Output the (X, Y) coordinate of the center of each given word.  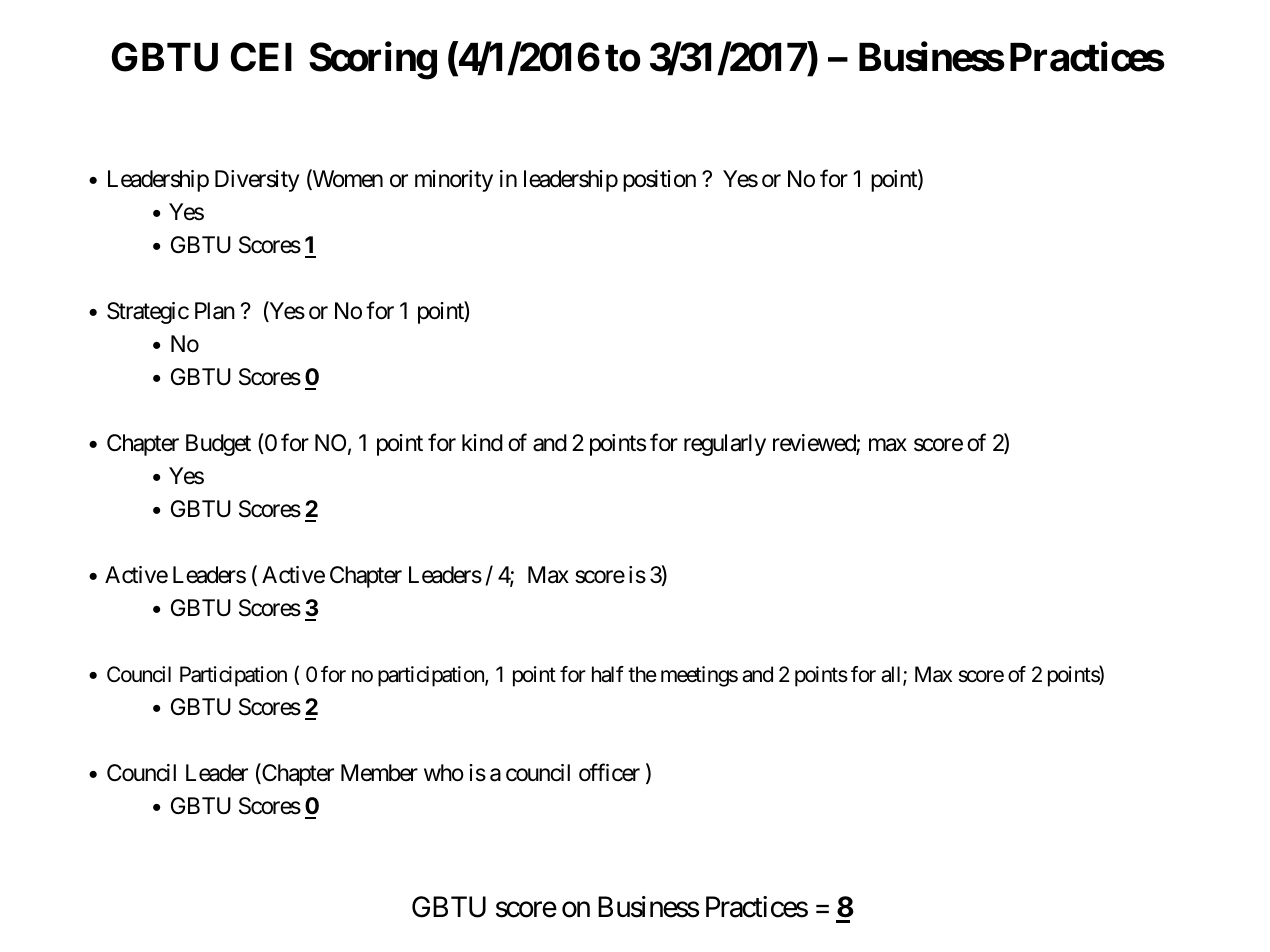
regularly (725, 445)
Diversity (257, 181)
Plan (215, 311)
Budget (218, 445)
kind (482, 443)
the (642, 674)
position (659, 181)
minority (454, 181)
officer (609, 772)
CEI (261, 57)
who (444, 773)
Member (379, 773)
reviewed (815, 444)
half (608, 674)
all (892, 675)
